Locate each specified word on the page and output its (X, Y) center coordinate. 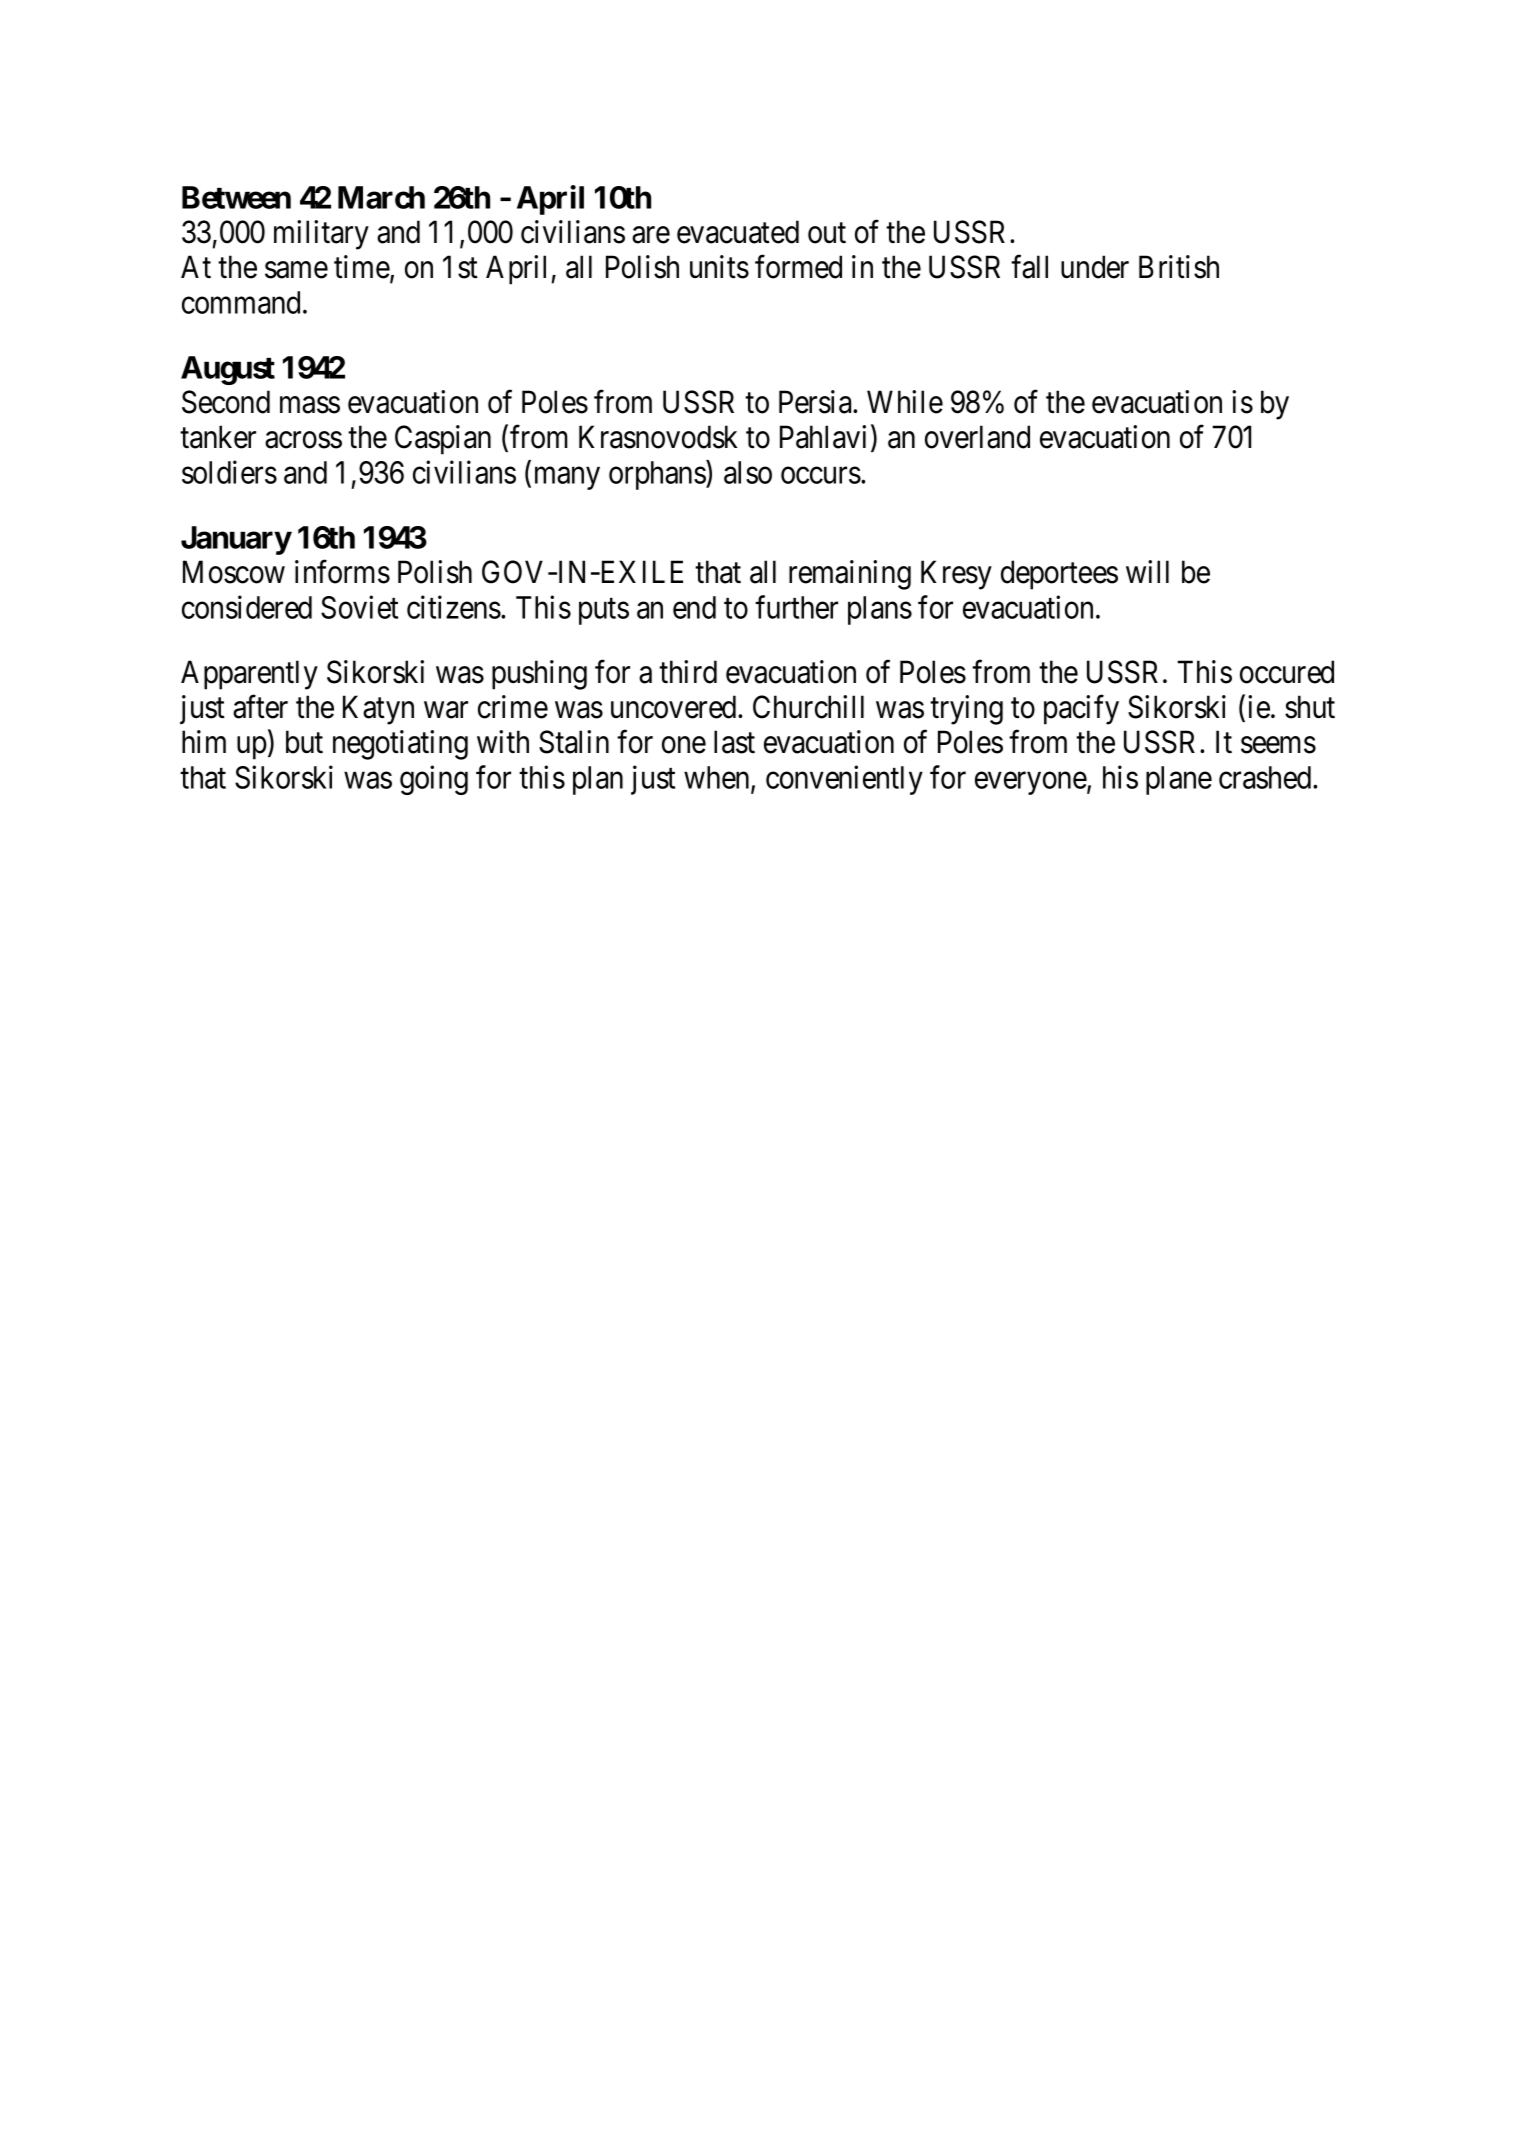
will (1147, 571)
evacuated (738, 232)
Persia (816, 402)
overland (977, 437)
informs (342, 572)
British (1179, 267)
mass (310, 405)
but (304, 742)
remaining (850, 575)
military (321, 235)
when (718, 779)
